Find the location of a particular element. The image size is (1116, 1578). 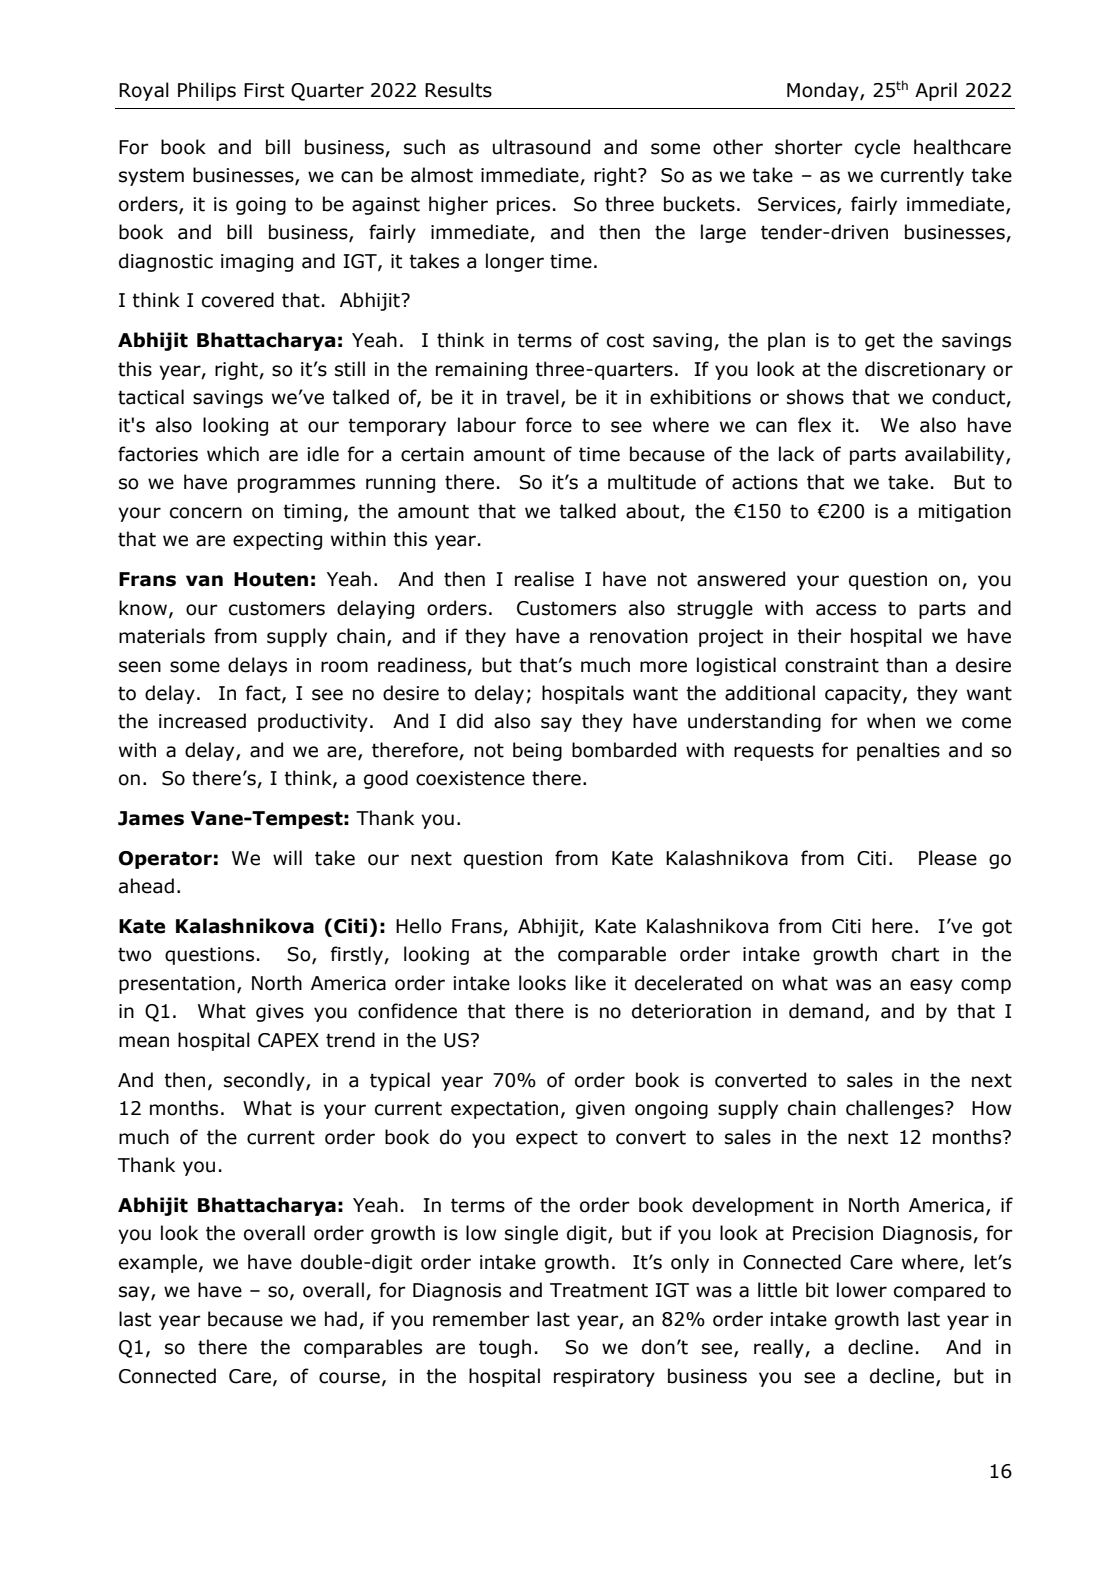

like is located at coordinates (590, 983).
